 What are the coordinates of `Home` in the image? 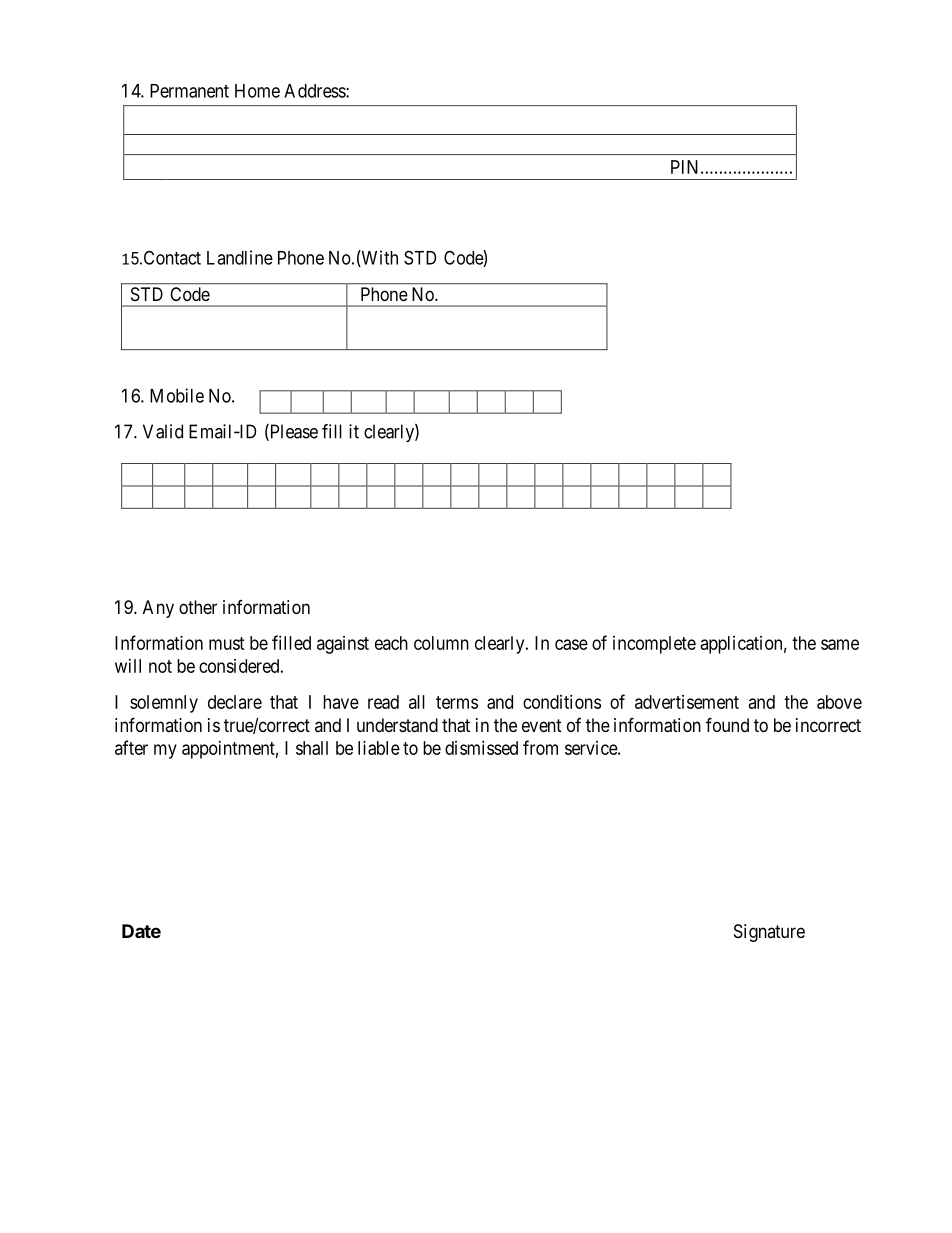 It's located at (257, 91).
